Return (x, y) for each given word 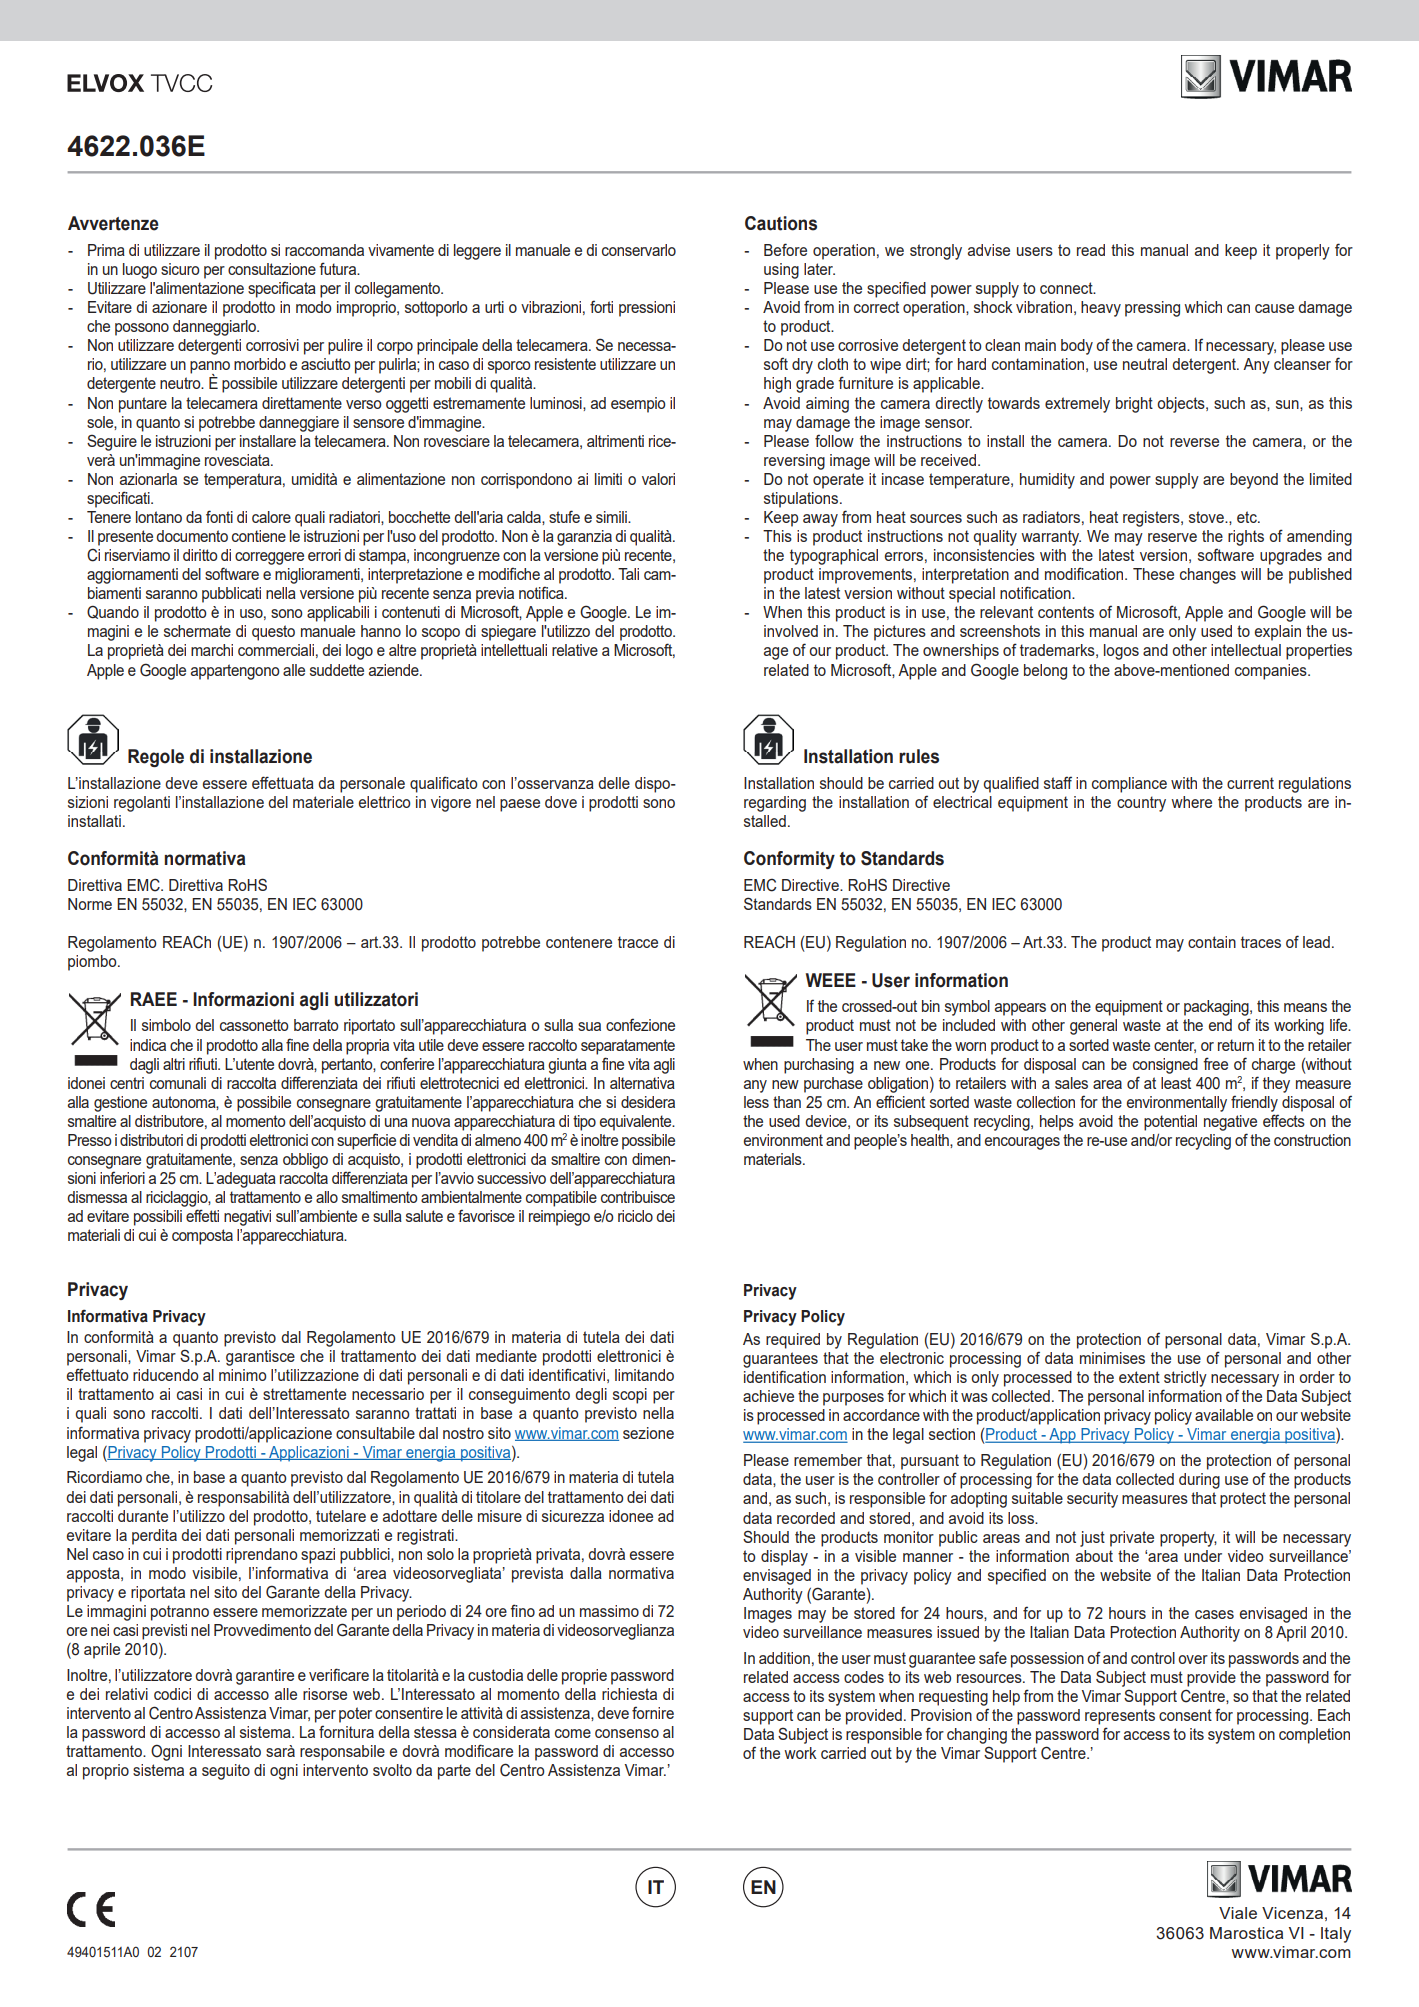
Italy (1336, 1935)
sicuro (180, 269)
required (793, 1341)
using (781, 271)
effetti (202, 1215)
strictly (1185, 1379)
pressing (1152, 309)
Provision (941, 1715)
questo (273, 633)
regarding (775, 804)
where (1191, 802)
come (573, 1733)
